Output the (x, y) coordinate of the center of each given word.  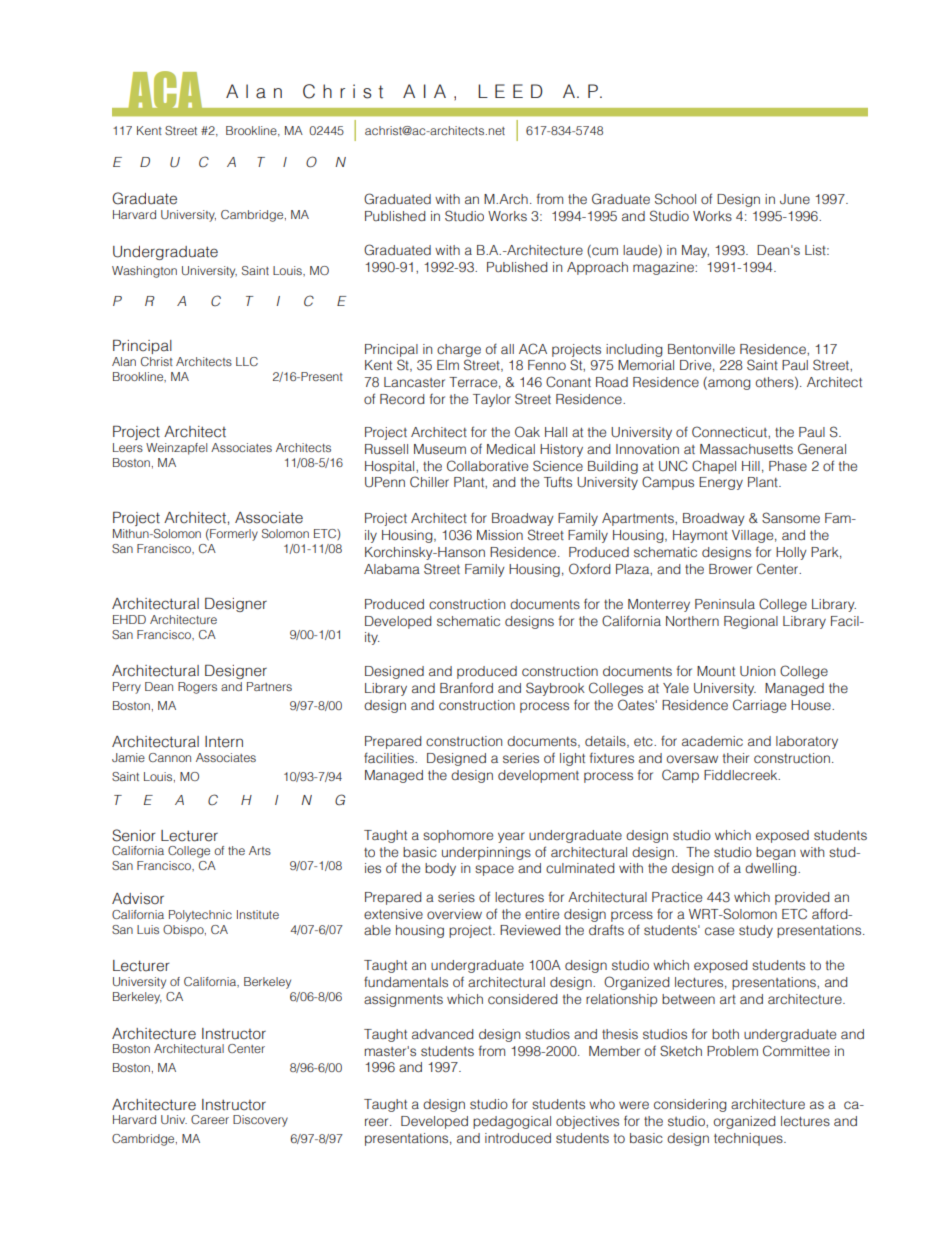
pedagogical (512, 1122)
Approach (597, 268)
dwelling (772, 869)
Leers (128, 447)
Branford (466, 687)
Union (757, 671)
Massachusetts (746, 449)
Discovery (260, 1121)
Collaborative (487, 466)
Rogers (197, 688)
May (695, 251)
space (494, 870)
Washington (144, 272)
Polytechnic (200, 916)
